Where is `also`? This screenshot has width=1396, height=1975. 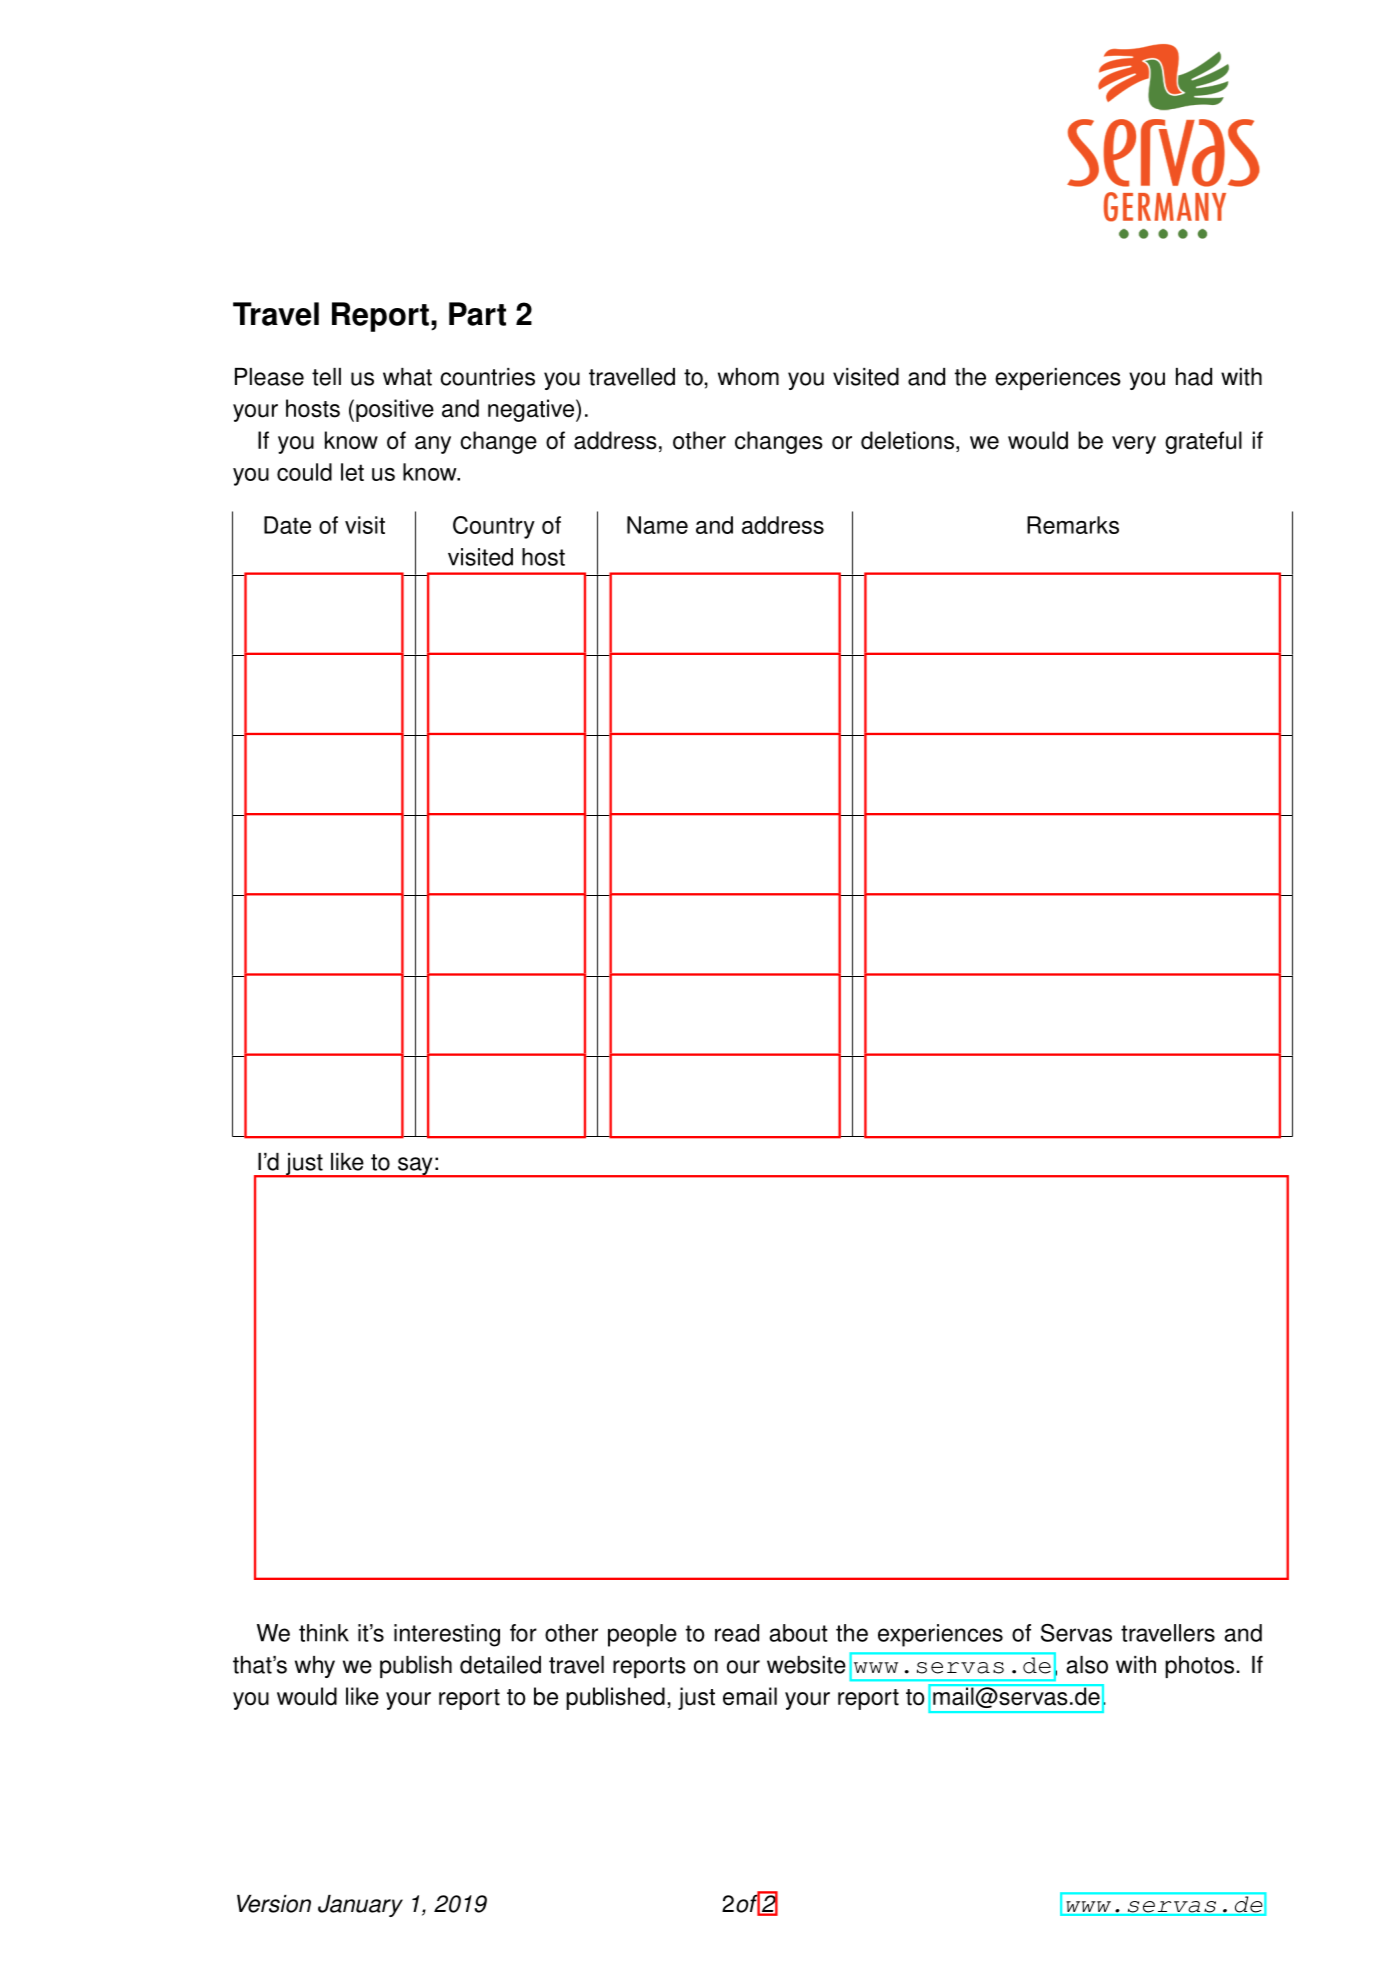
also is located at coordinates (1087, 1665).
